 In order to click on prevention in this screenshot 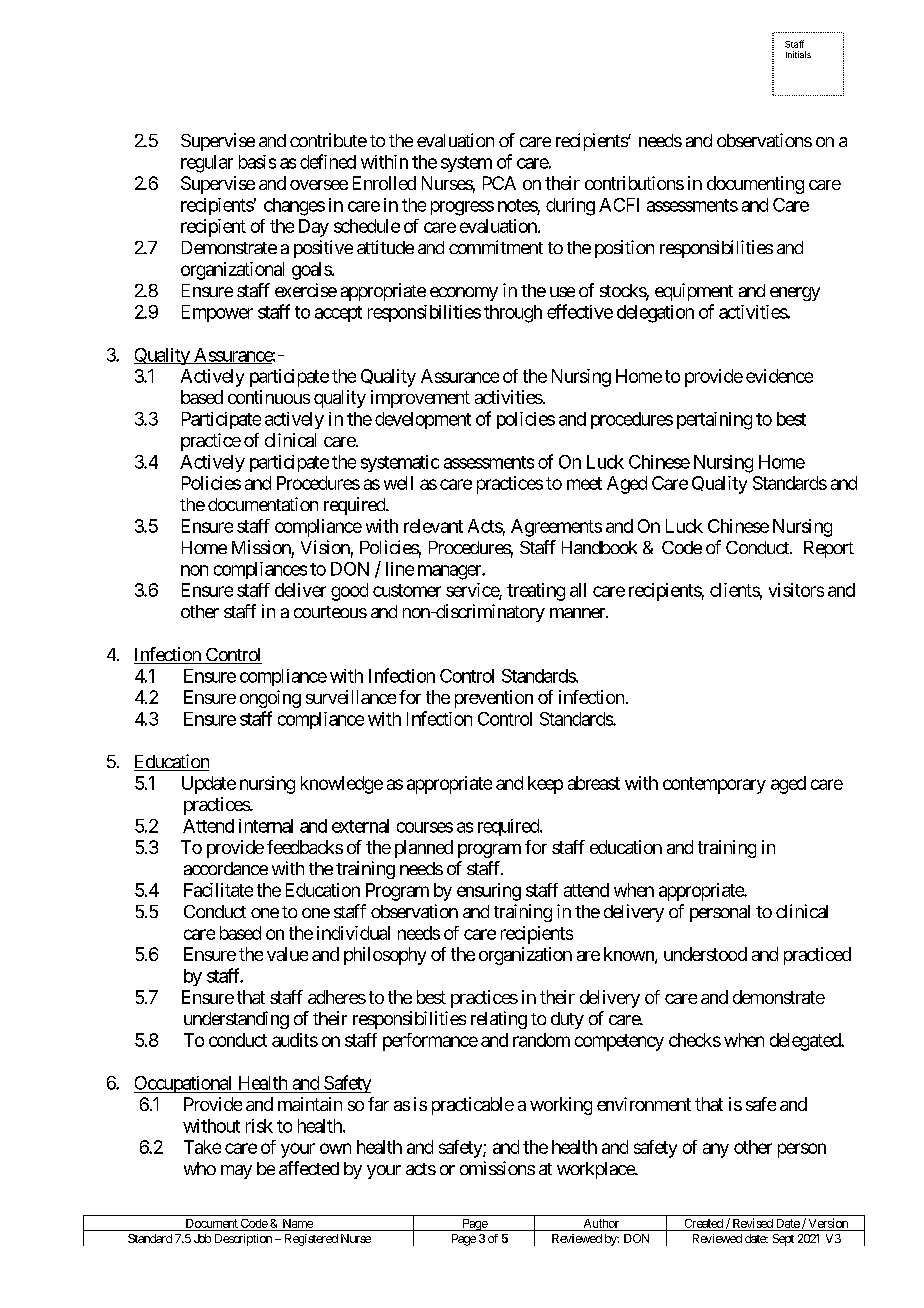, I will do `click(494, 699)`.
